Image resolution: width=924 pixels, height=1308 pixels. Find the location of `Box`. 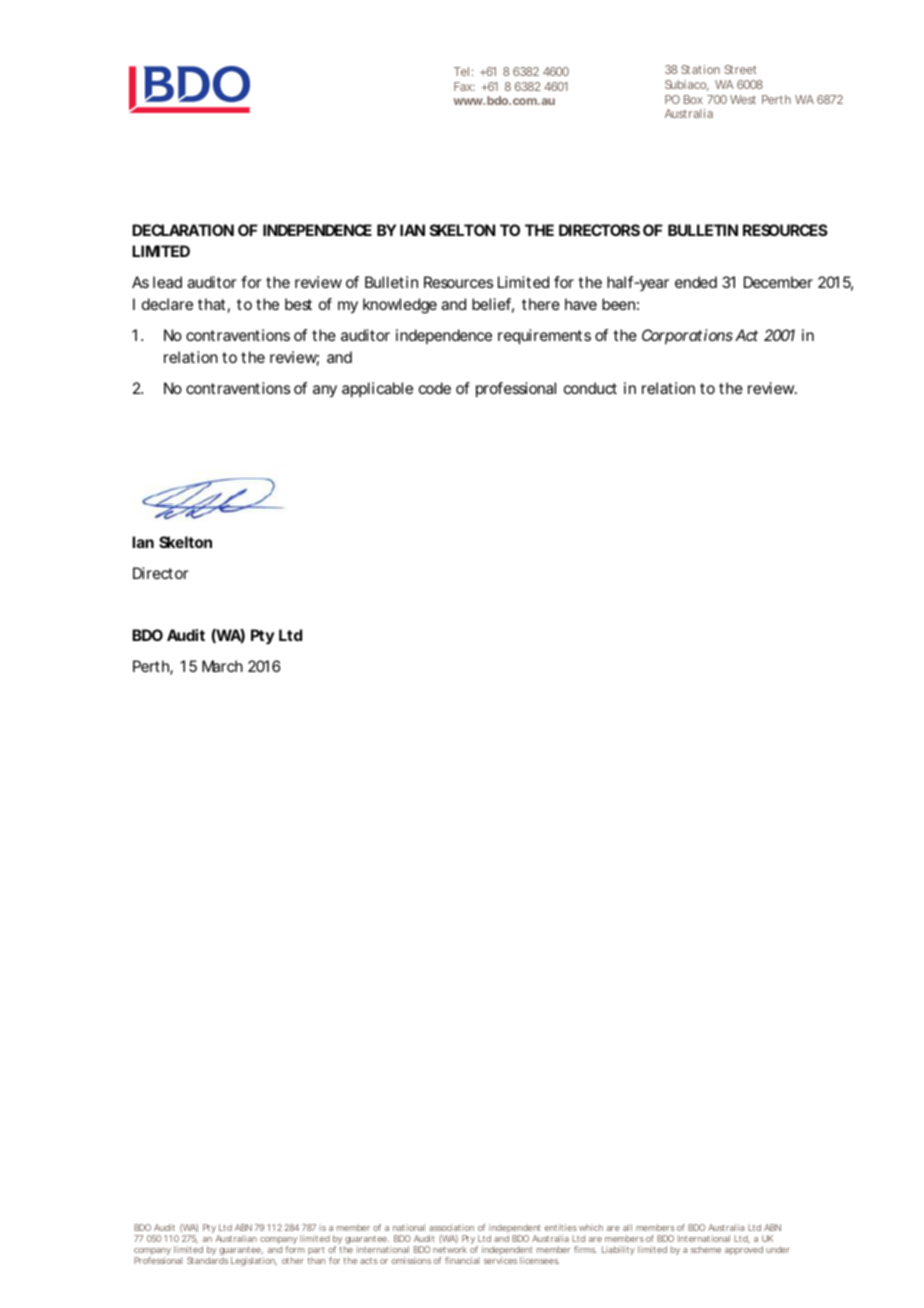

Box is located at coordinates (693, 99).
